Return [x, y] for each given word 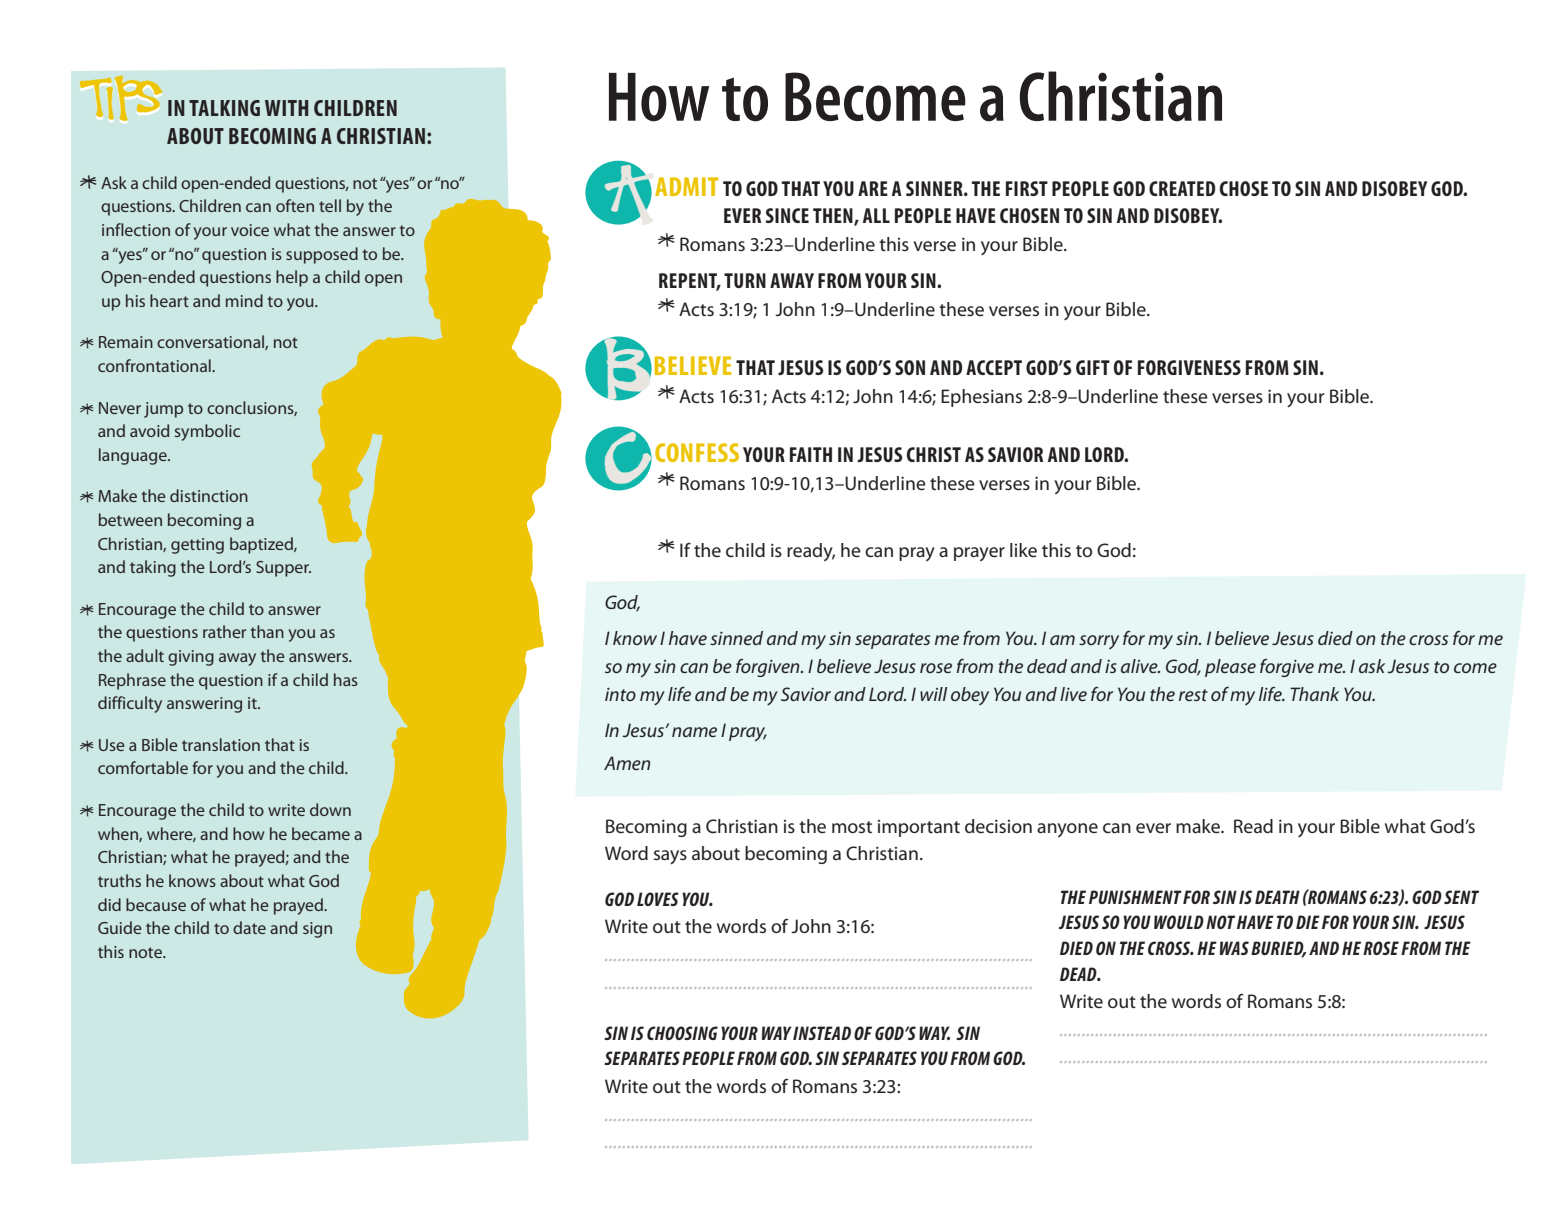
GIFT [1093, 367]
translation [221, 744]
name [694, 732]
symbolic [207, 432]
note [146, 952]
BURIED [1278, 949]
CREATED [1182, 188]
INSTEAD [822, 1033]
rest [1193, 695]
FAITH [811, 454]
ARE [873, 188]
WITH [286, 108]
